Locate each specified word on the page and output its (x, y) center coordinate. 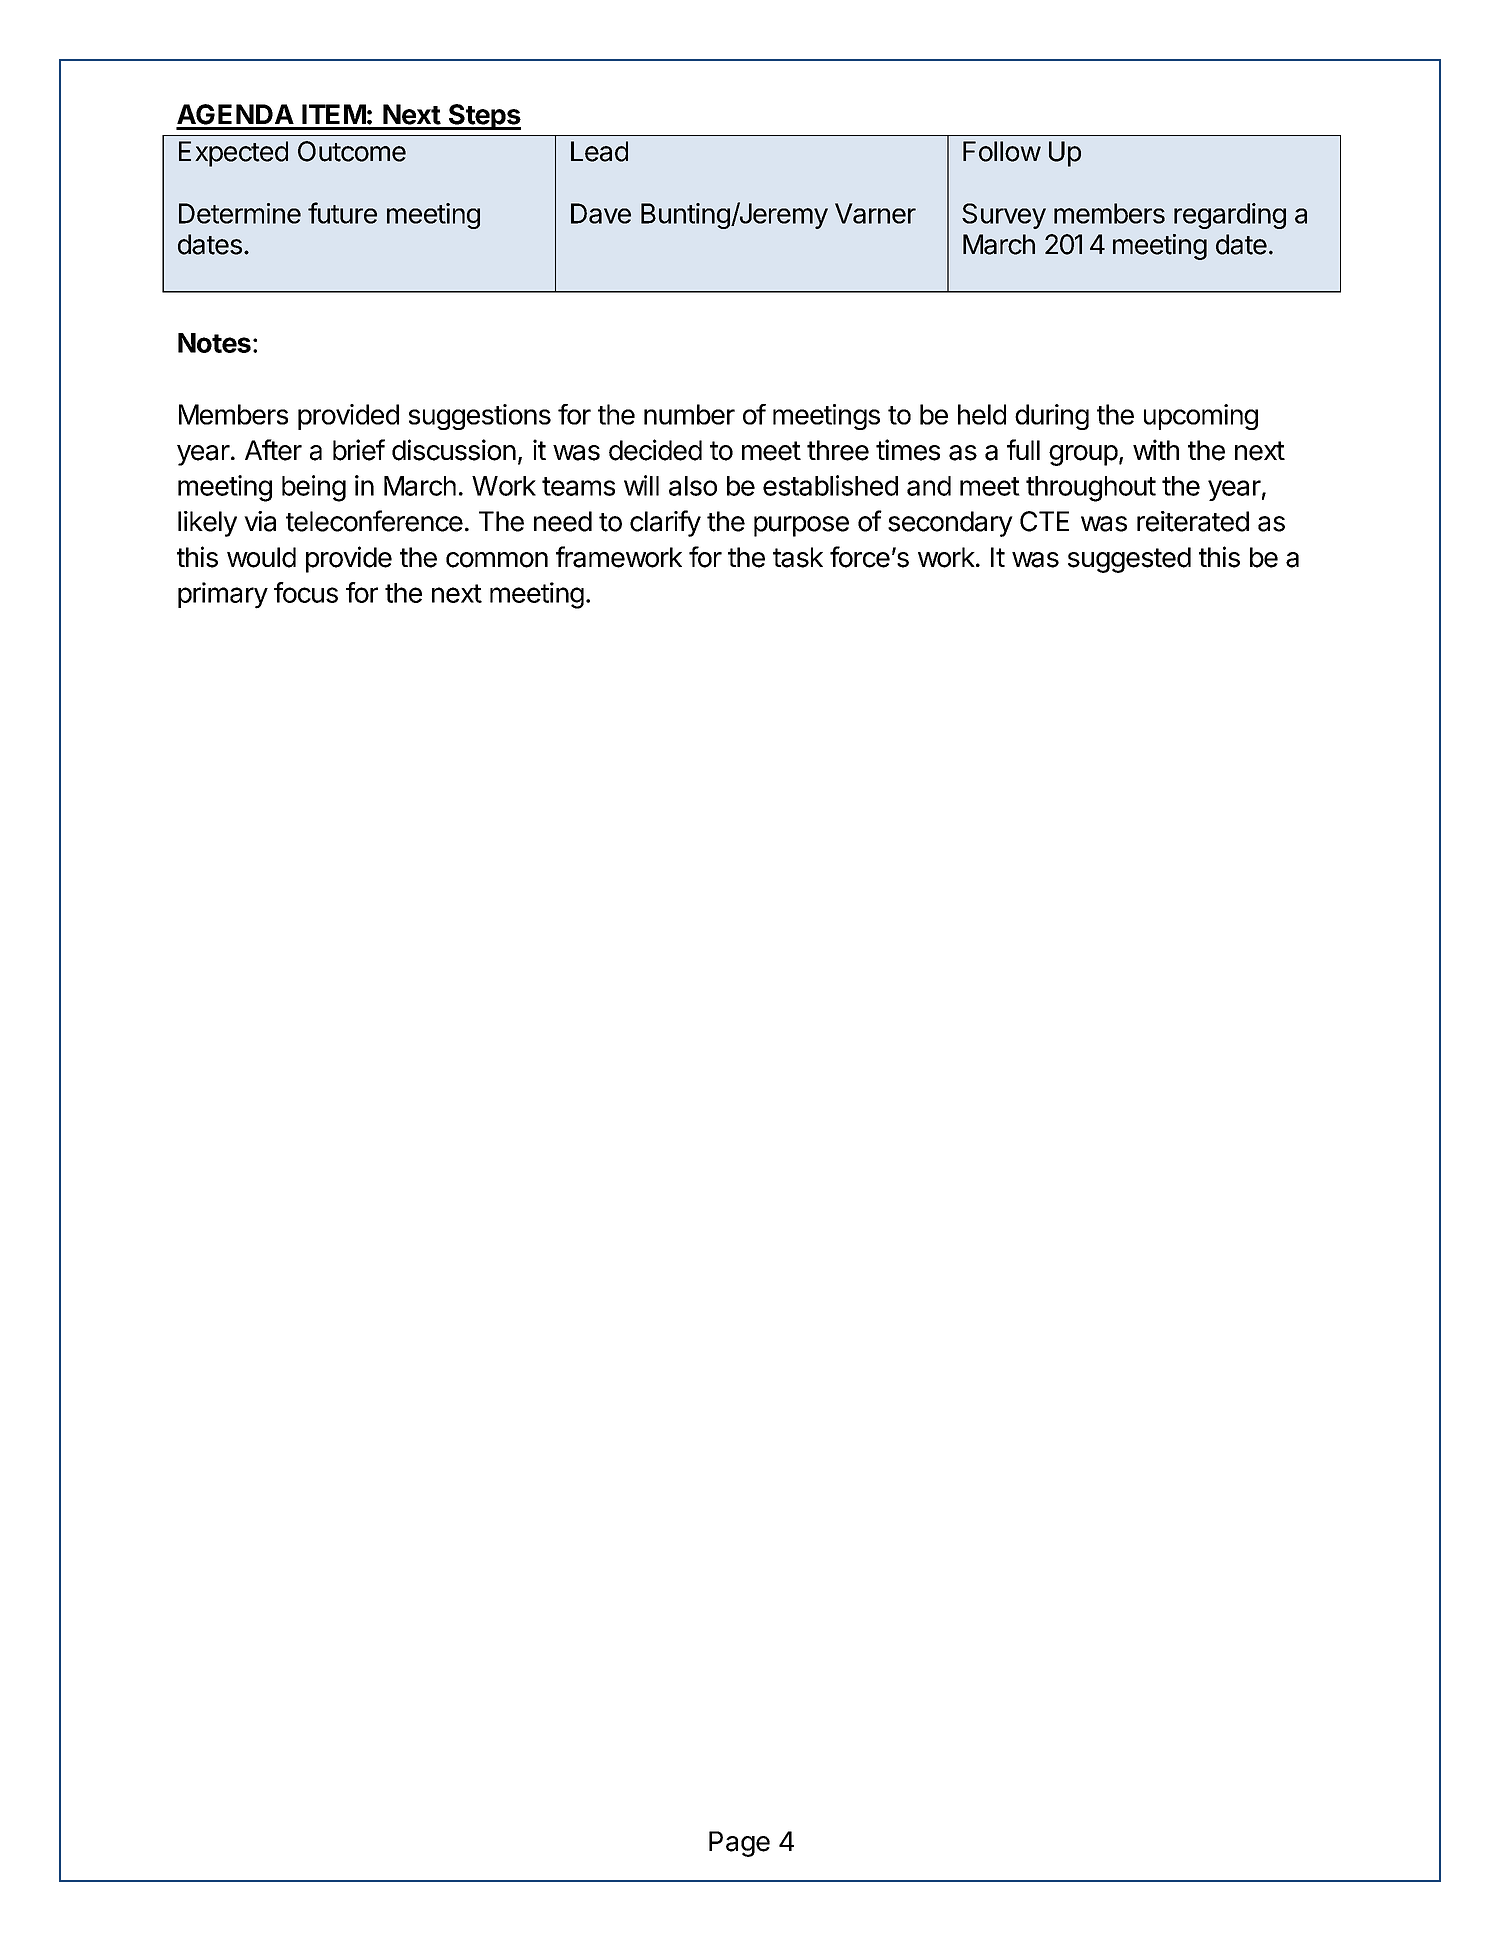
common (497, 560)
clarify (665, 523)
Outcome (352, 151)
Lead (599, 151)
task (798, 557)
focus (306, 592)
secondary (950, 524)
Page (739, 1844)
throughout (1091, 489)
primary (223, 595)
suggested (1129, 560)
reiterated (1193, 521)
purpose (801, 526)
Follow (1002, 151)
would (261, 557)
